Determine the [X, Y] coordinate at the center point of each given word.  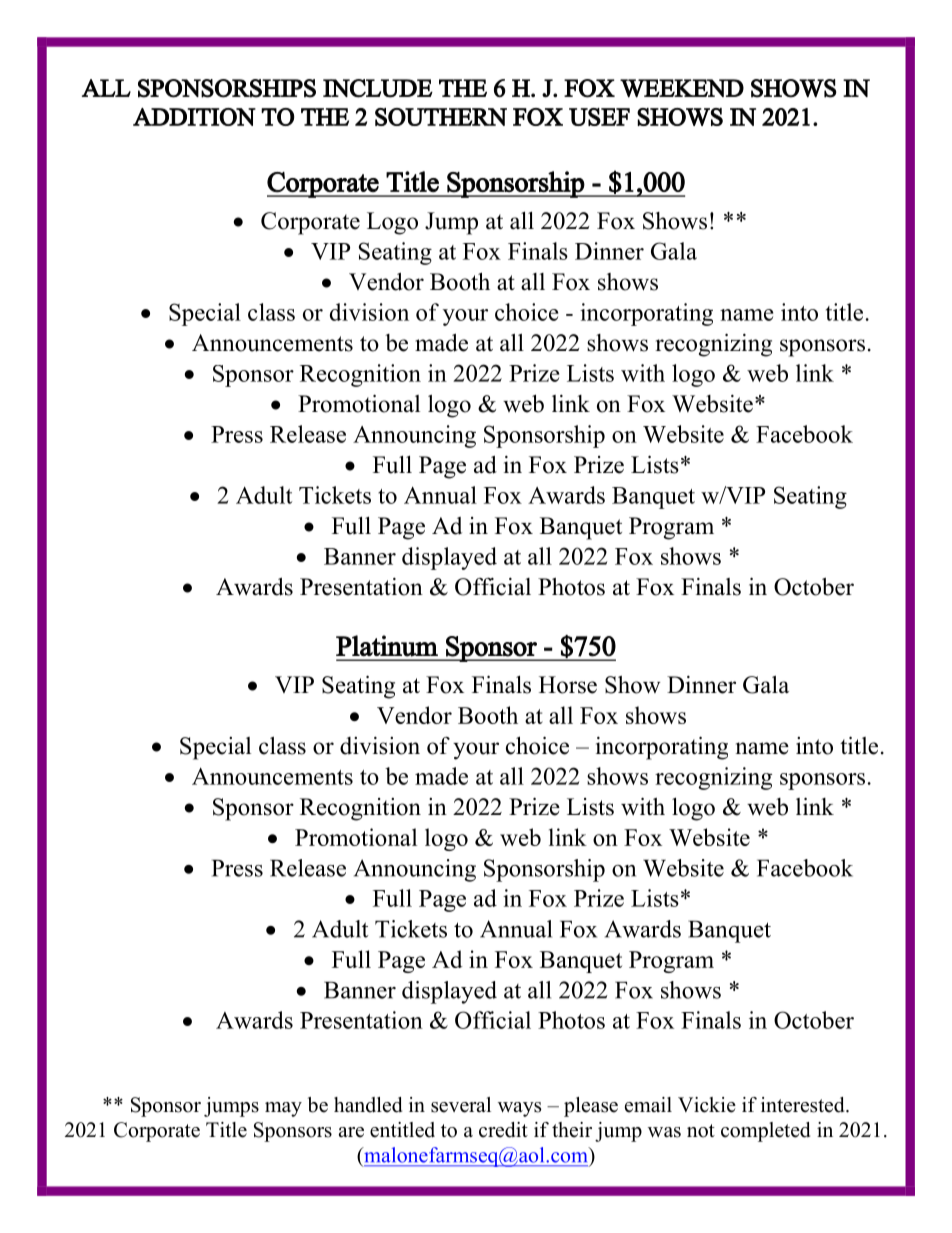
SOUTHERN [441, 117]
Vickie [707, 1105]
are [351, 1132]
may [283, 1109]
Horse [568, 685]
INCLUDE [378, 88]
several [461, 1105]
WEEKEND [682, 88]
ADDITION [194, 117]
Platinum [387, 646]
